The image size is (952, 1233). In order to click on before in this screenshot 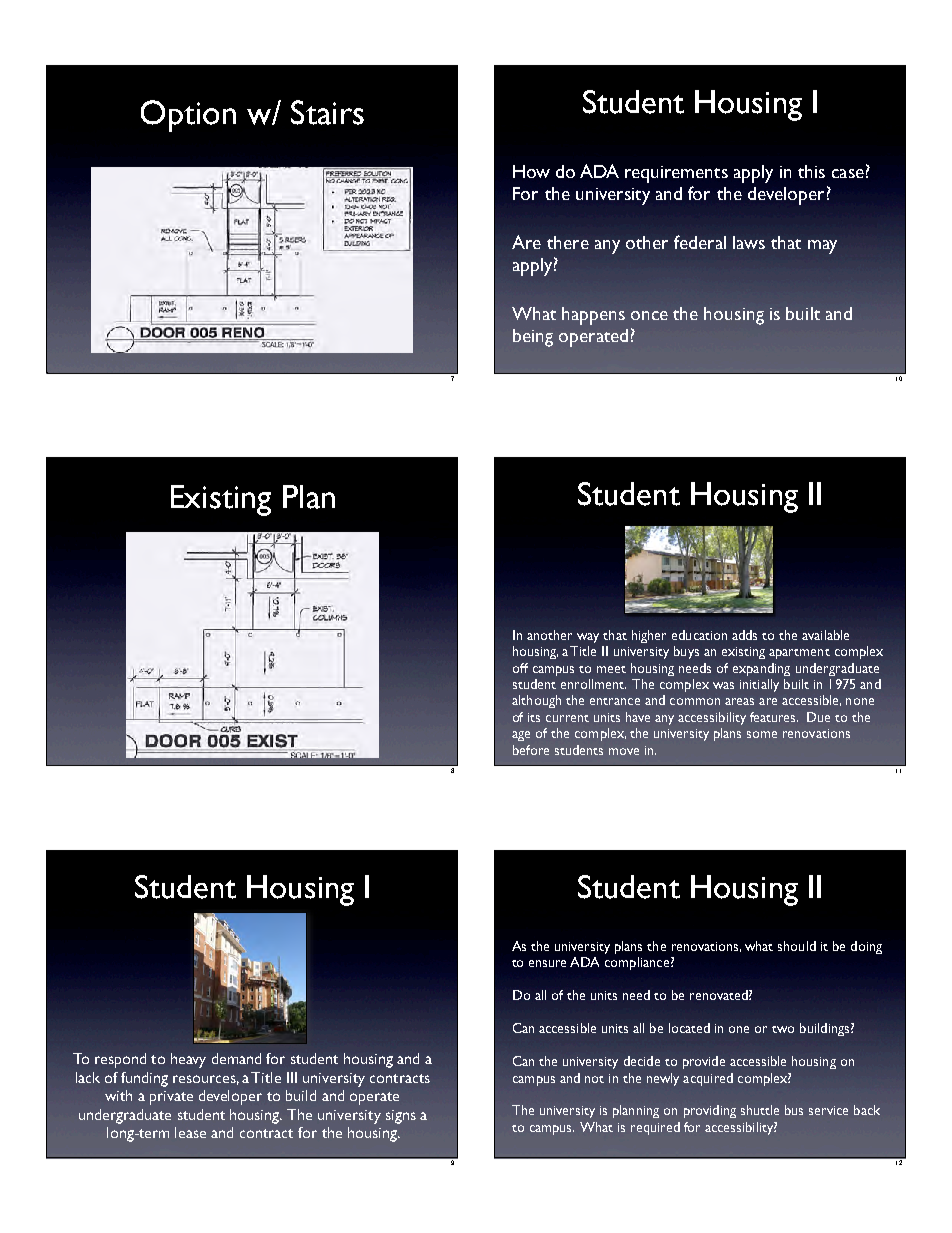, I will do `click(531, 750)`.
